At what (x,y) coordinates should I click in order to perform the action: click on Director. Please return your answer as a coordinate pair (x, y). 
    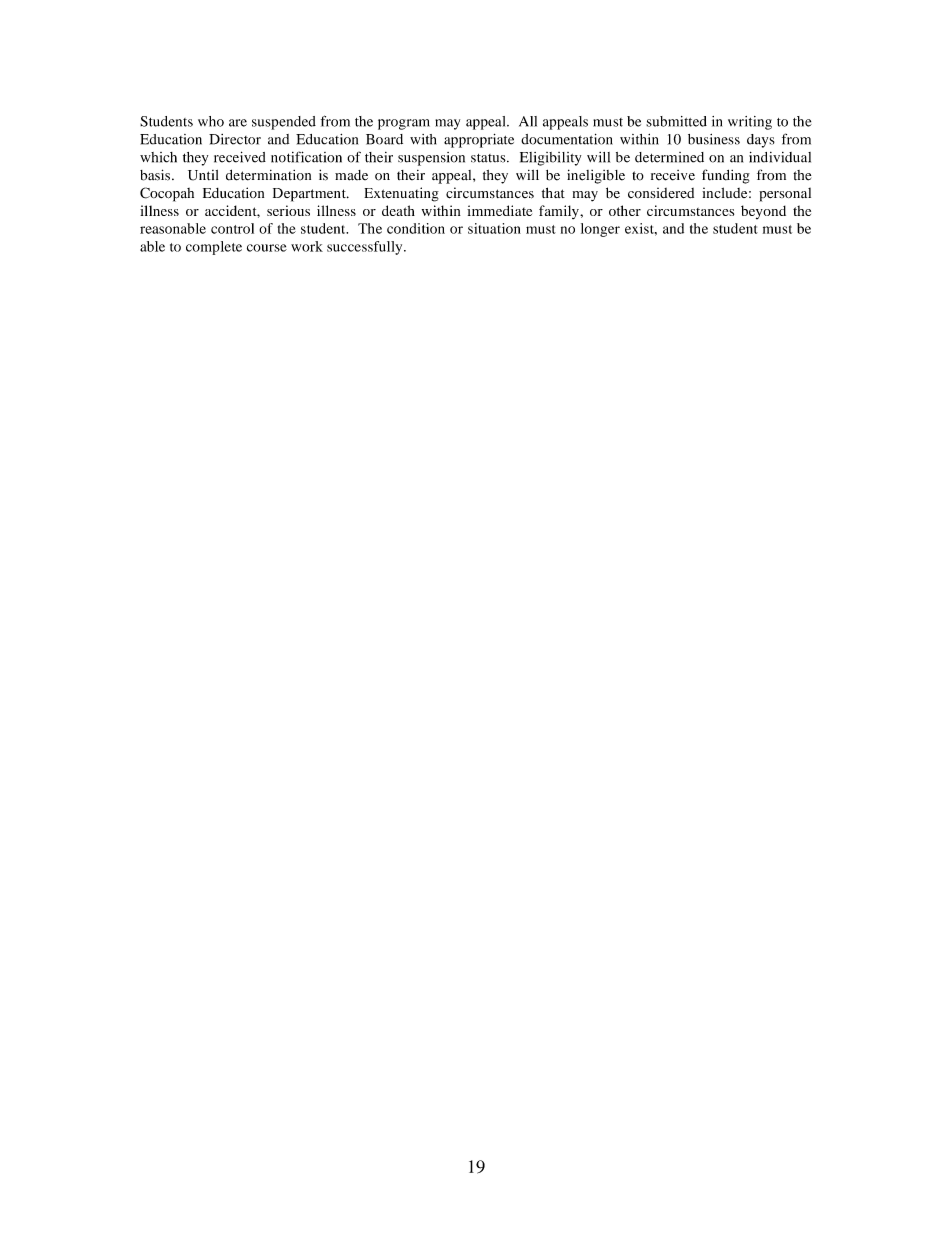
    Looking at the image, I should click on (235, 139).
